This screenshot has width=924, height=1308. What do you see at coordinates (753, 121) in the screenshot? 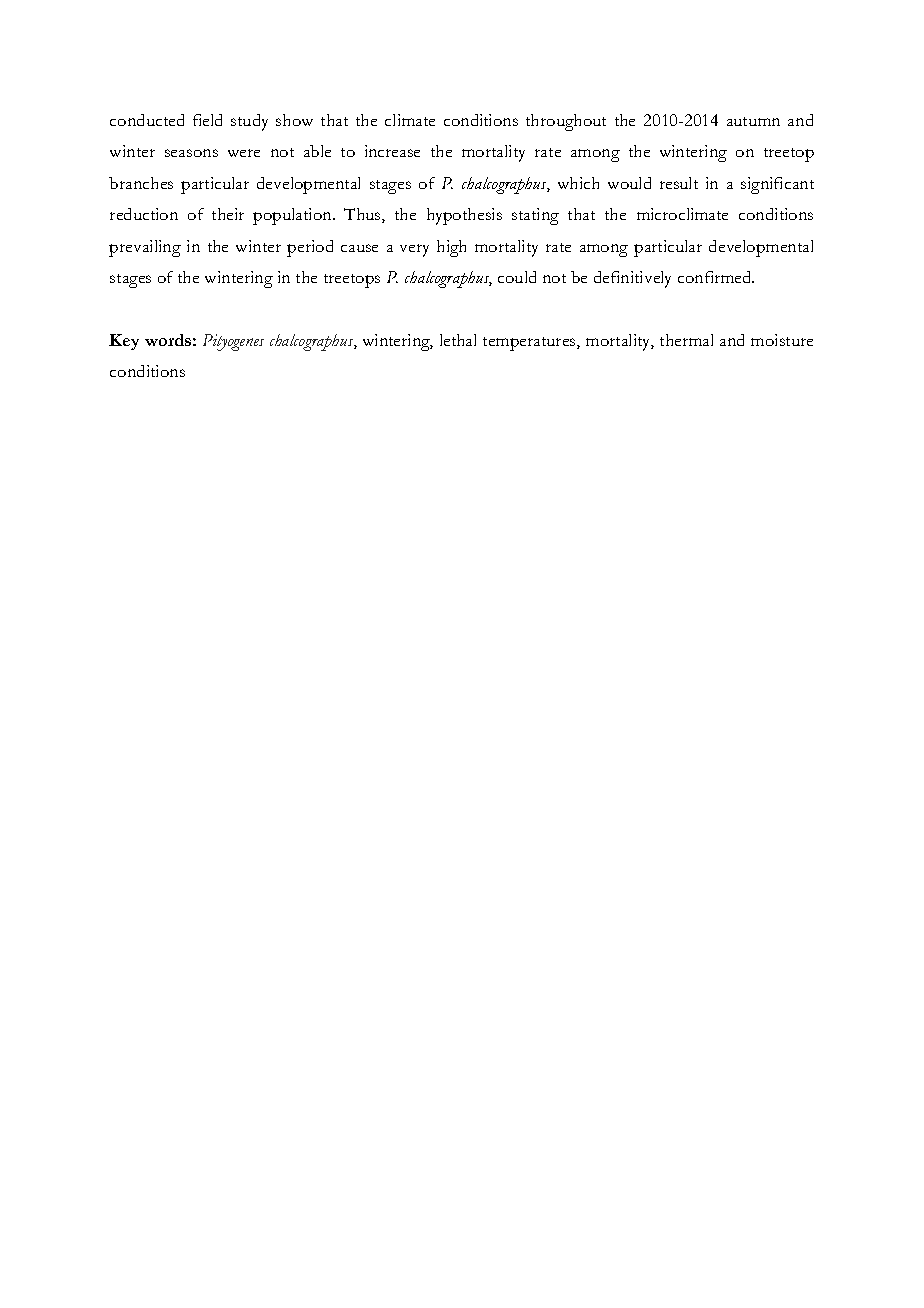
I see `autumn` at bounding box center [753, 121].
